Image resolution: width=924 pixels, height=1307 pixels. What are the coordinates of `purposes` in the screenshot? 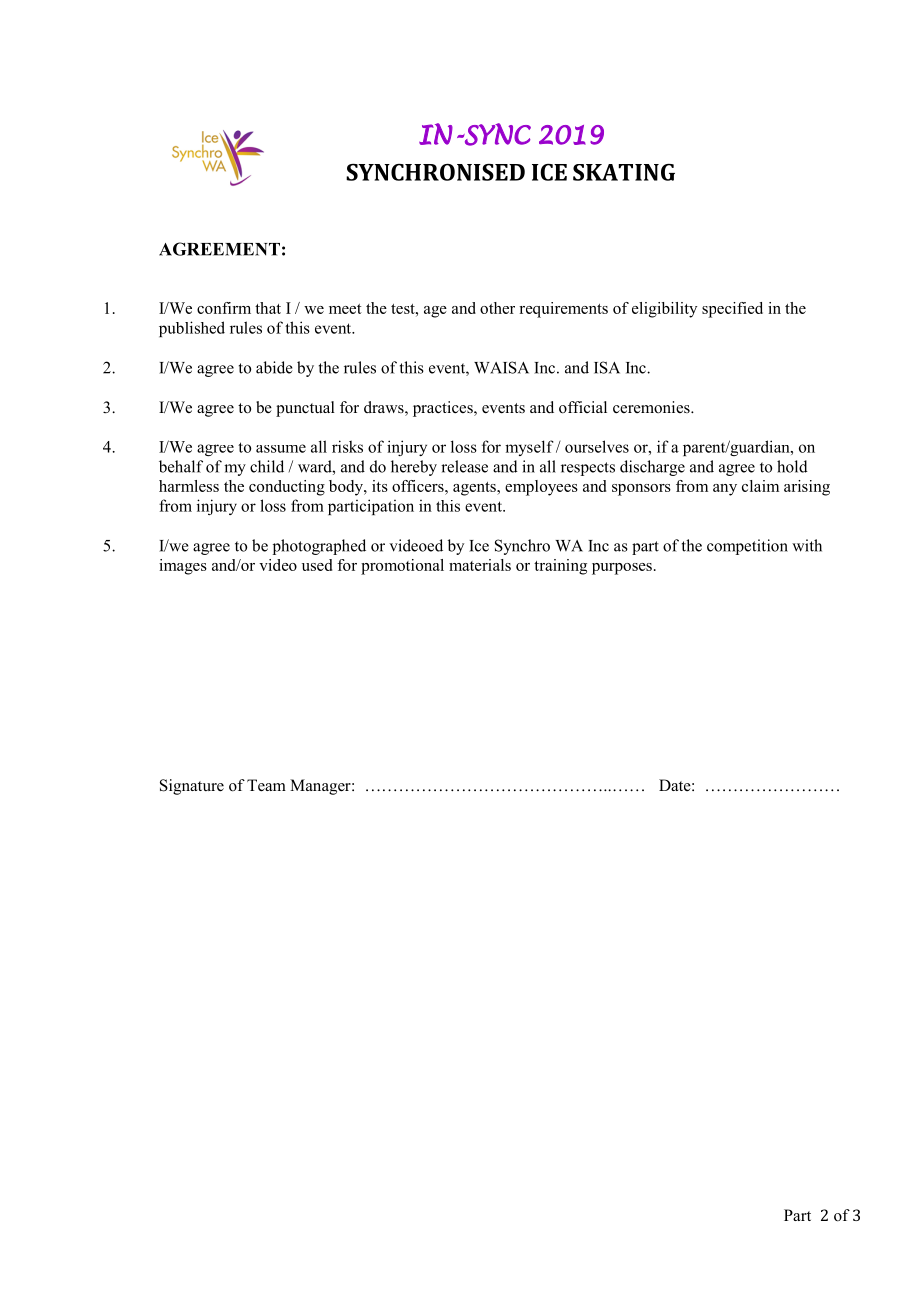 It's located at (622, 569).
